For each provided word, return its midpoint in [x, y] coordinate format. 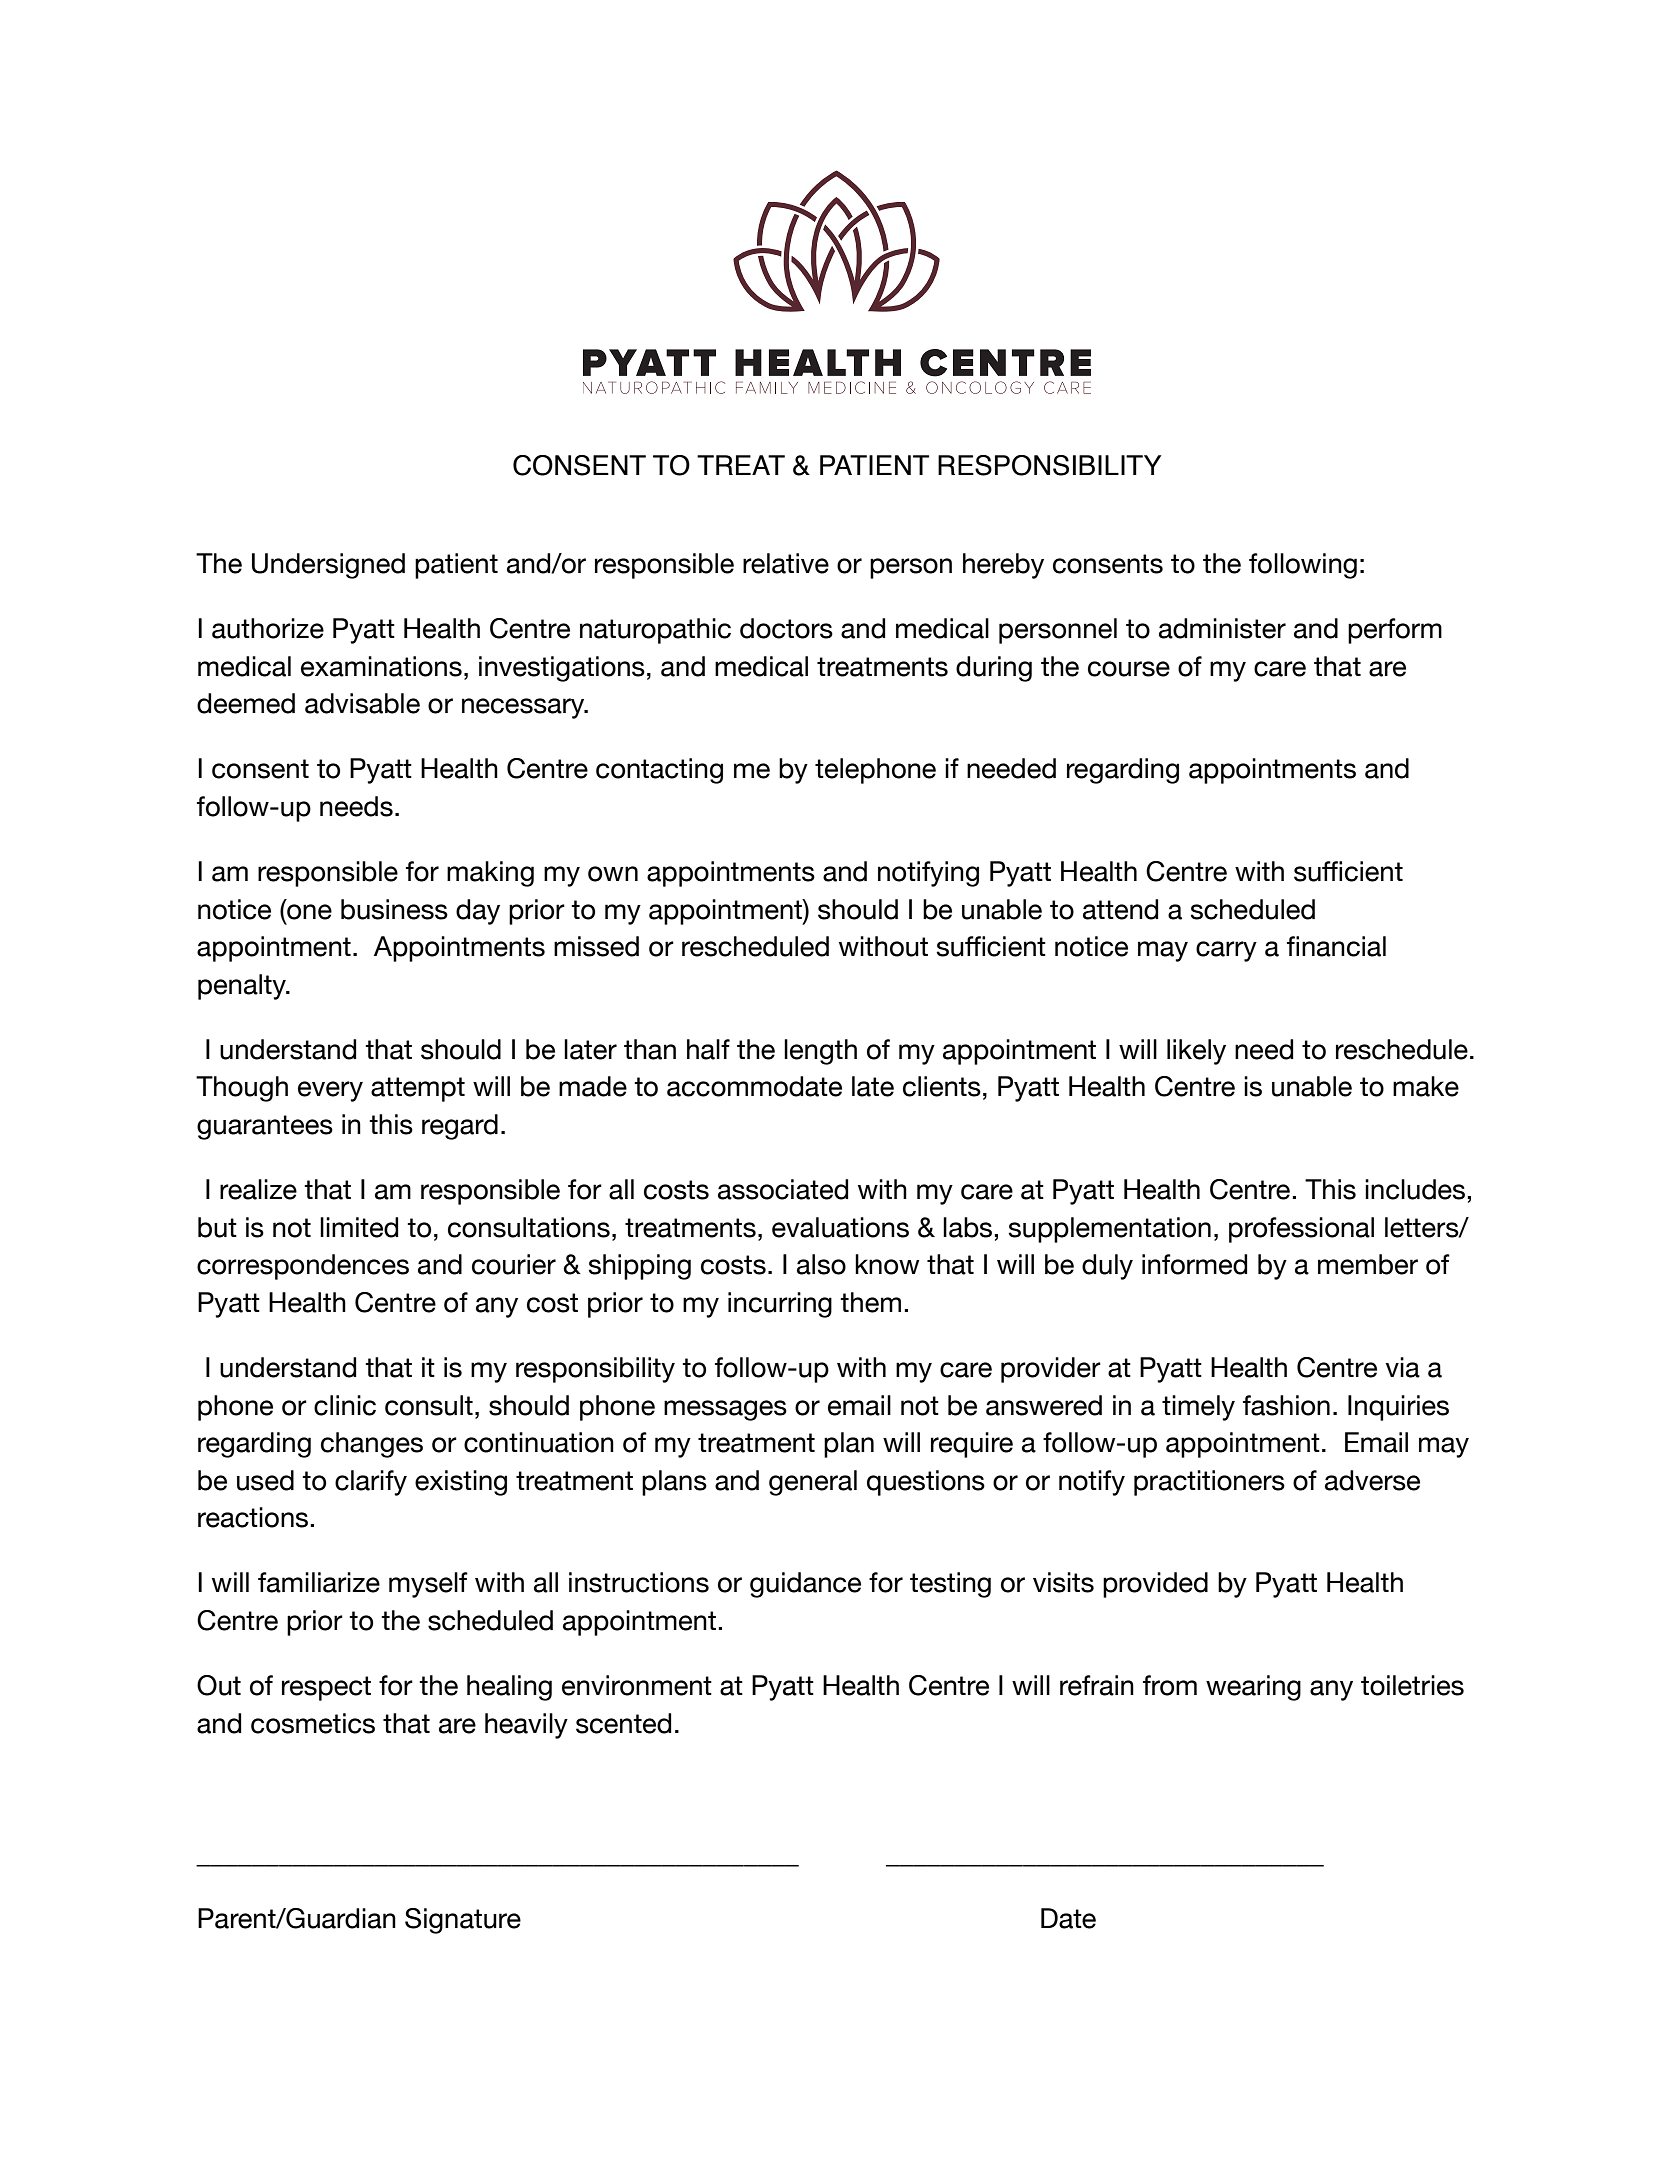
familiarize [319, 1582]
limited [359, 1227]
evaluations [840, 1227]
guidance [805, 1585]
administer [1222, 628]
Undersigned [328, 566]
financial [1336, 946]
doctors [786, 628]
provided [1155, 1585]
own [613, 874]
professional [1301, 1230]
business [394, 909]
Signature [463, 1921]
